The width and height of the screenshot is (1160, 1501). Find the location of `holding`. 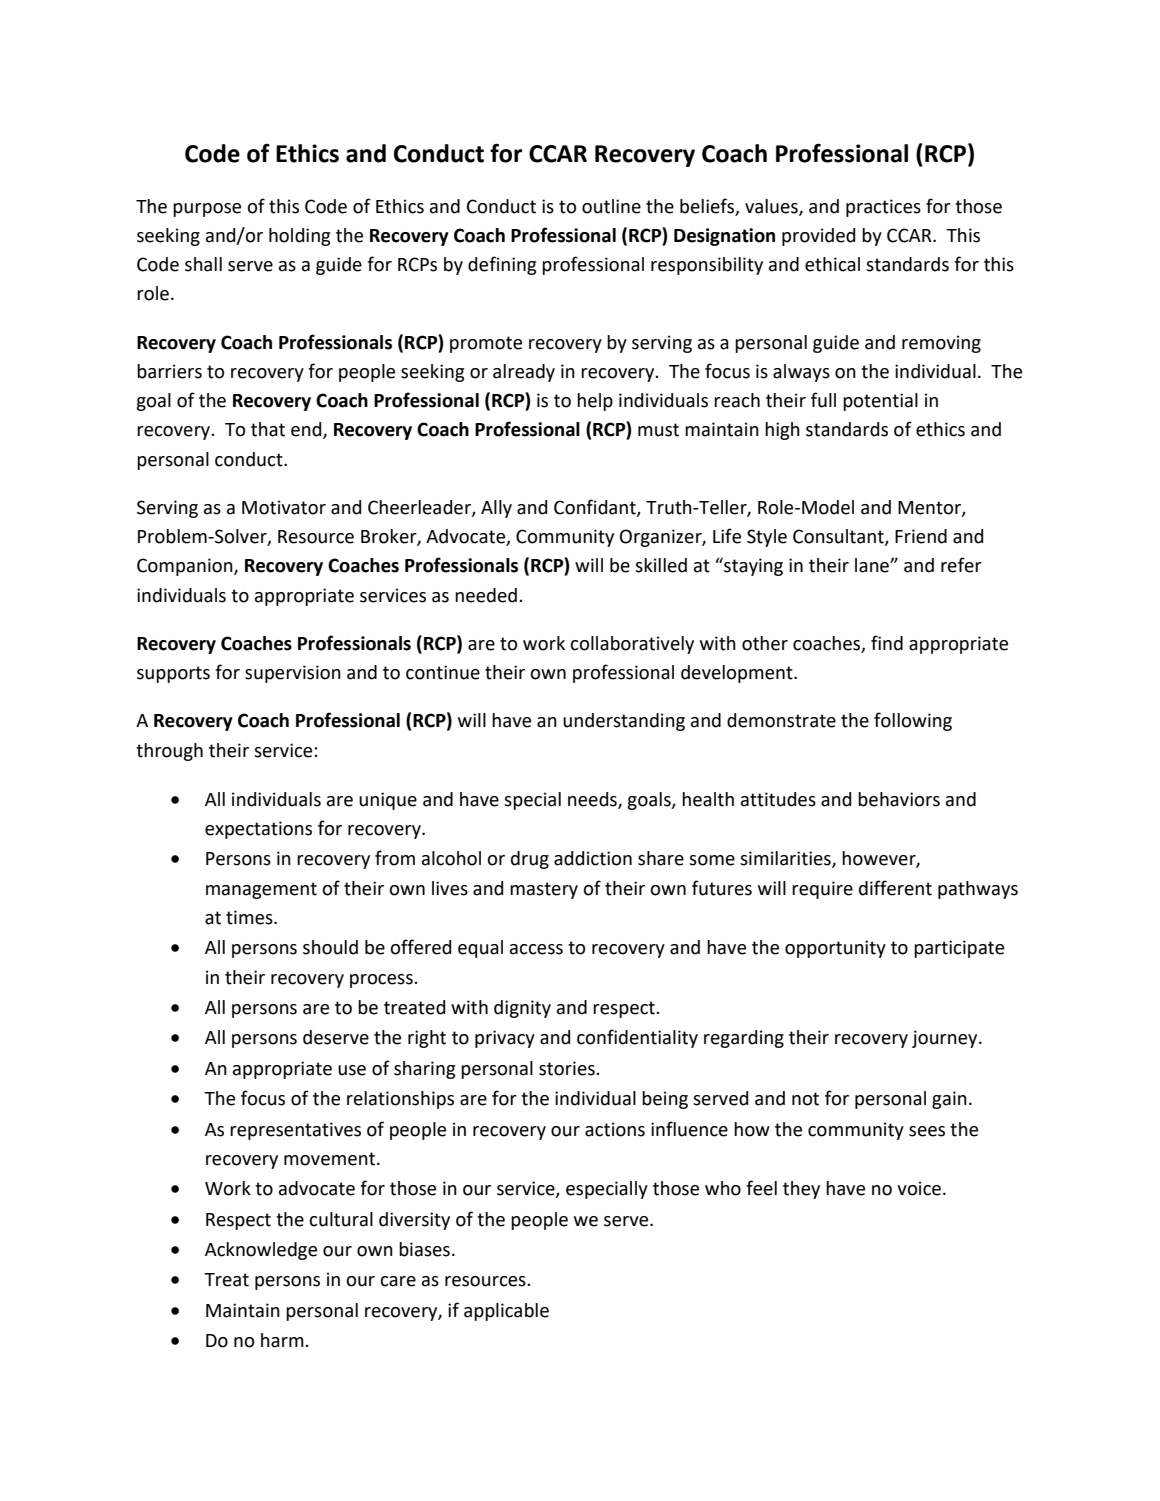

holding is located at coordinates (299, 237).
